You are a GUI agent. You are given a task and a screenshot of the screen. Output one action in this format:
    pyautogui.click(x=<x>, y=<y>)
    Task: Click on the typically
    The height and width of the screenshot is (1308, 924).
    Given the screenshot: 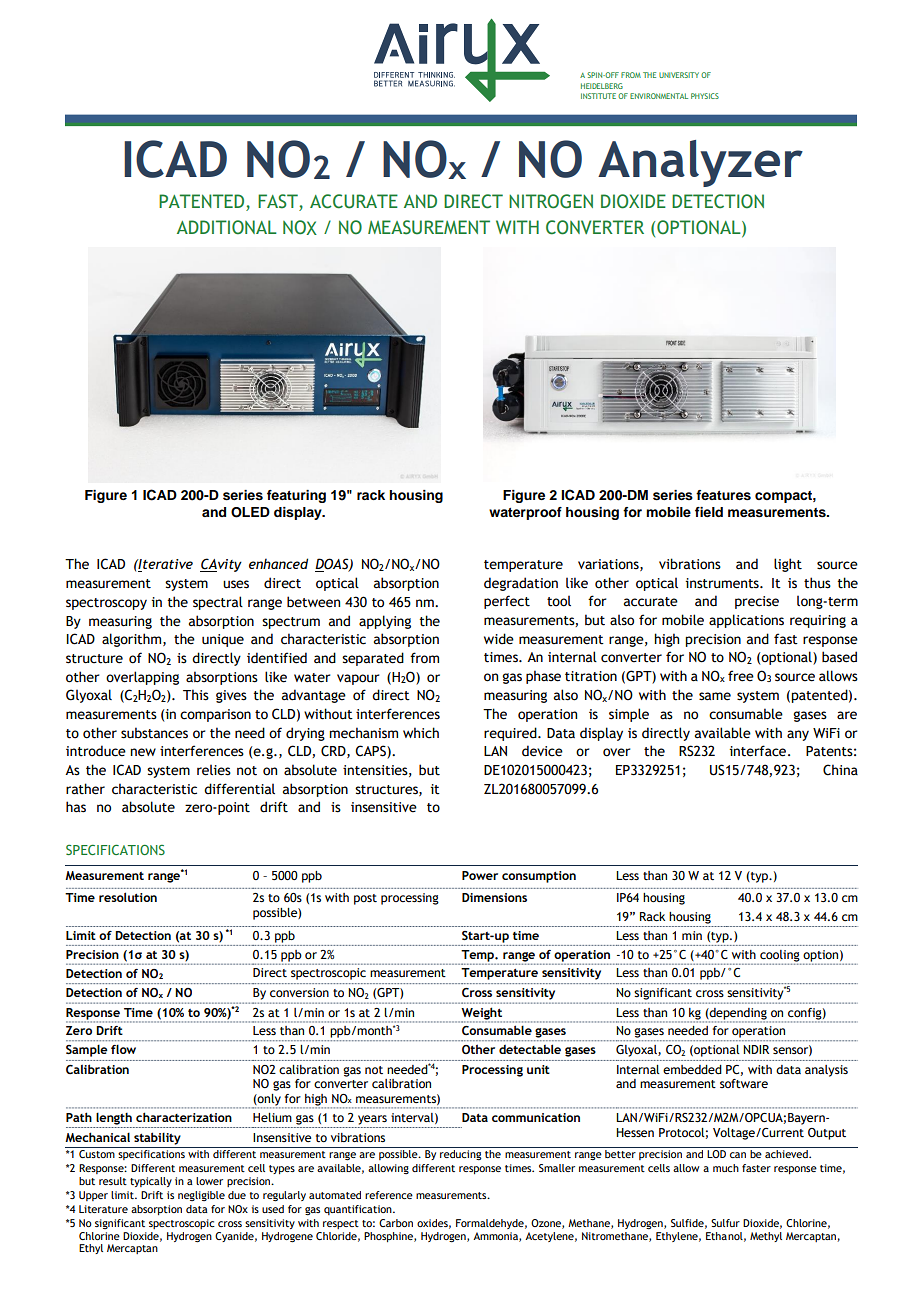 What is the action you would take?
    pyautogui.click(x=151, y=1182)
